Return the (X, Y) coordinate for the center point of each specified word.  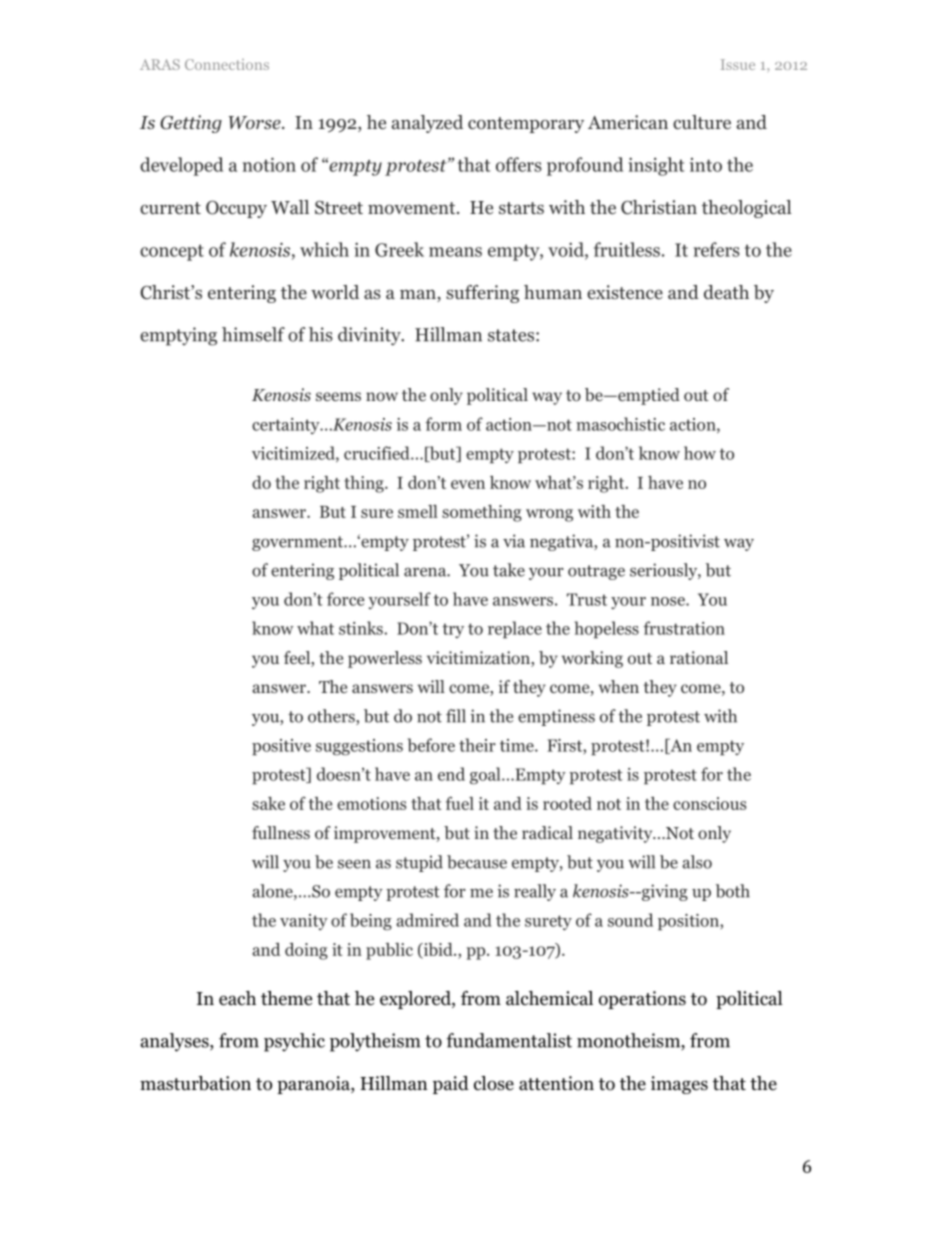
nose (669, 601)
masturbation (195, 1083)
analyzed (427, 124)
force (345, 599)
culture (702, 122)
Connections (227, 64)
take (509, 570)
